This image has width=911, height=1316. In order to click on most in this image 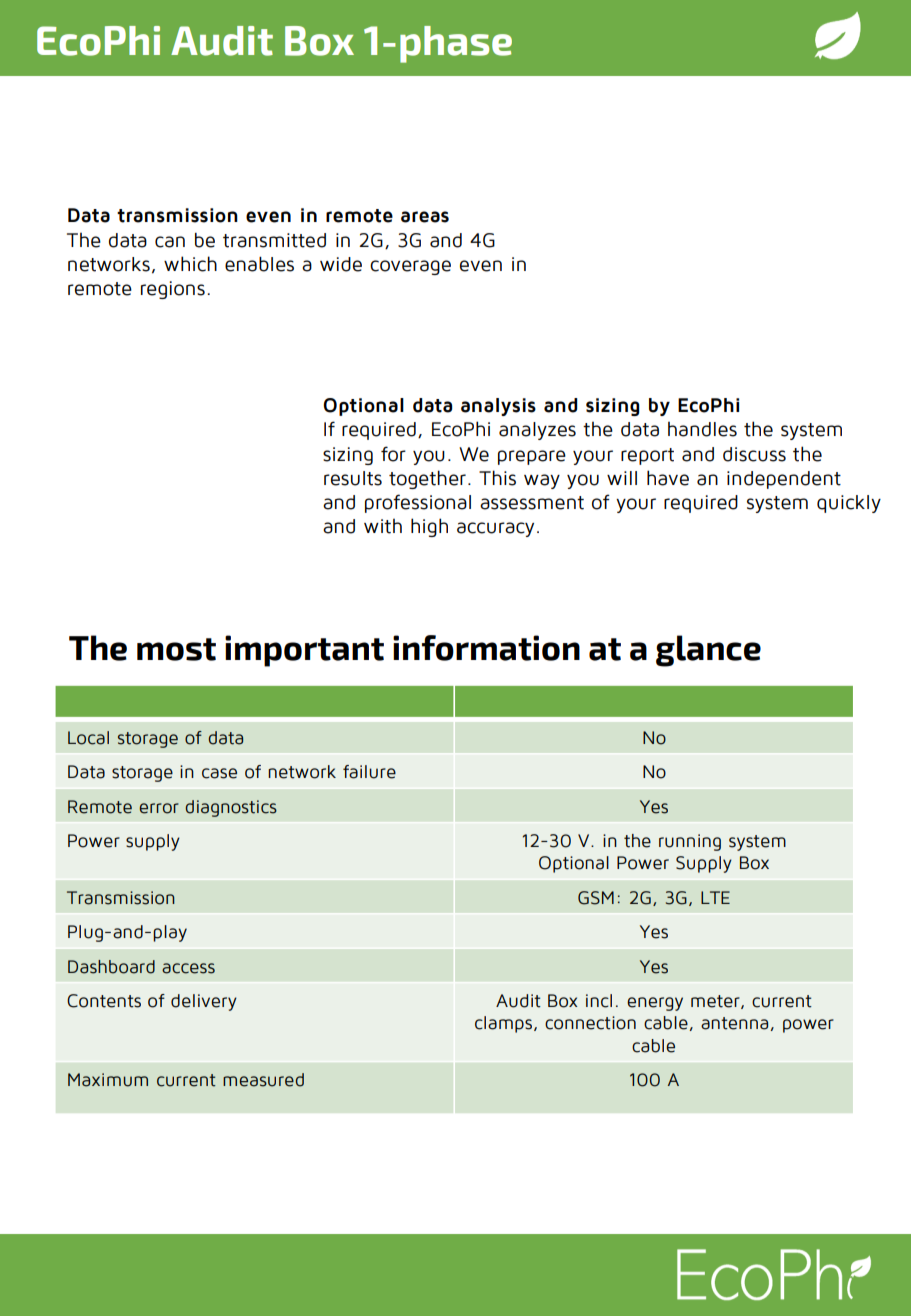, I will do `click(176, 649)`.
